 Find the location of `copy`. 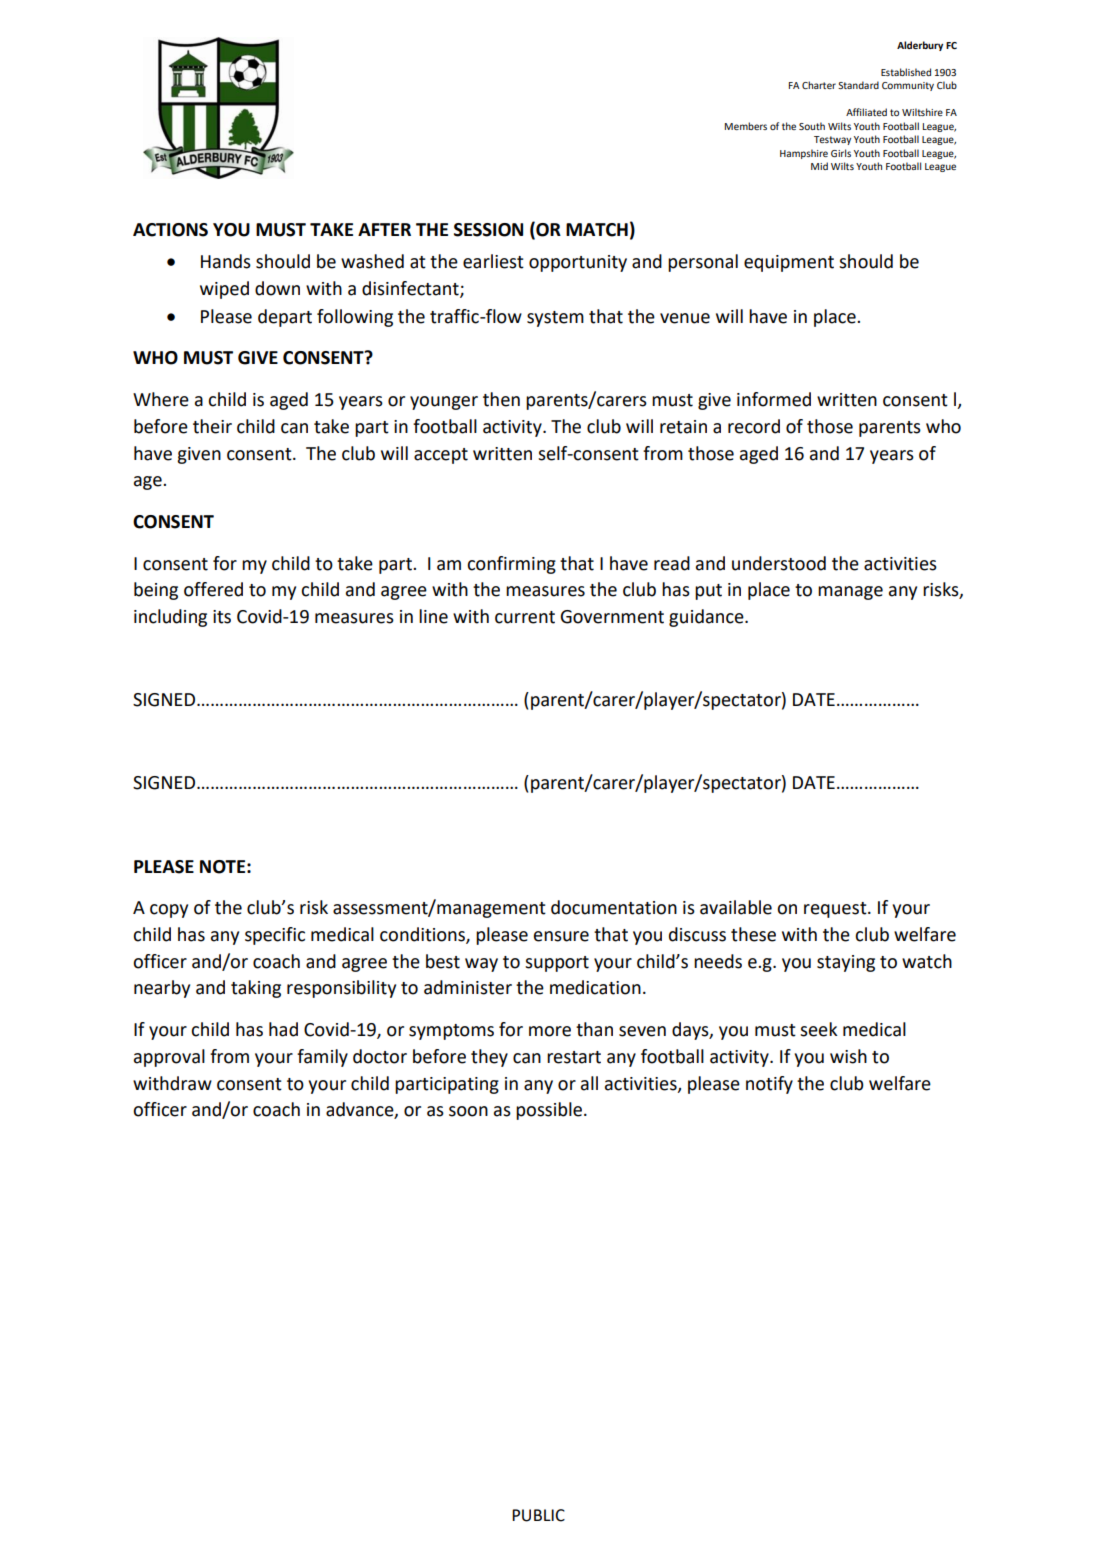

copy is located at coordinates (169, 911).
